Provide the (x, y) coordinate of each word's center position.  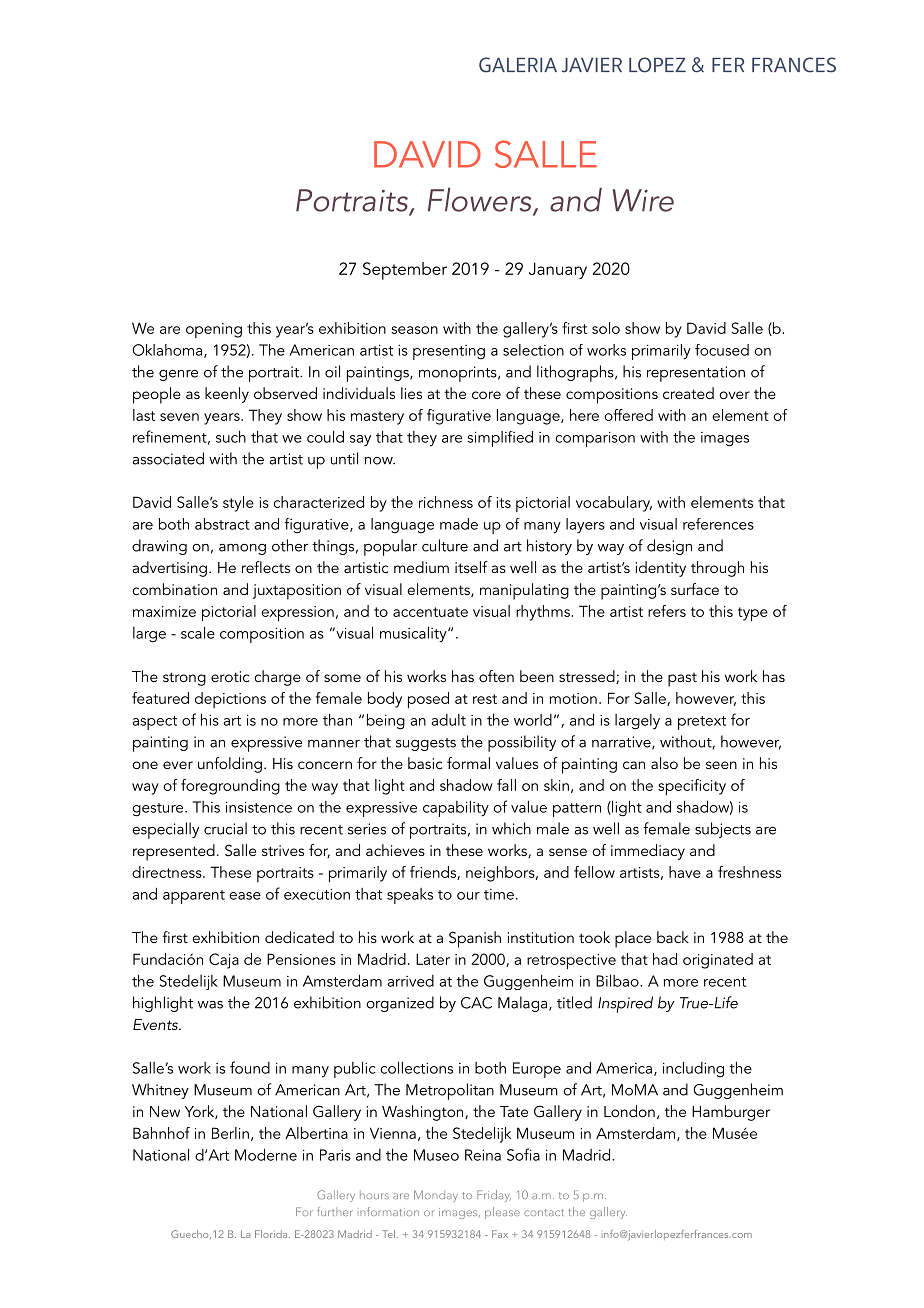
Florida (272, 1234)
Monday (436, 1196)
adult (448, 720)
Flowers (481, 201)
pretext (702, 723)
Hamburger (731, 1113)
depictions (230, 700)
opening (214, 330)
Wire (643, 200)
